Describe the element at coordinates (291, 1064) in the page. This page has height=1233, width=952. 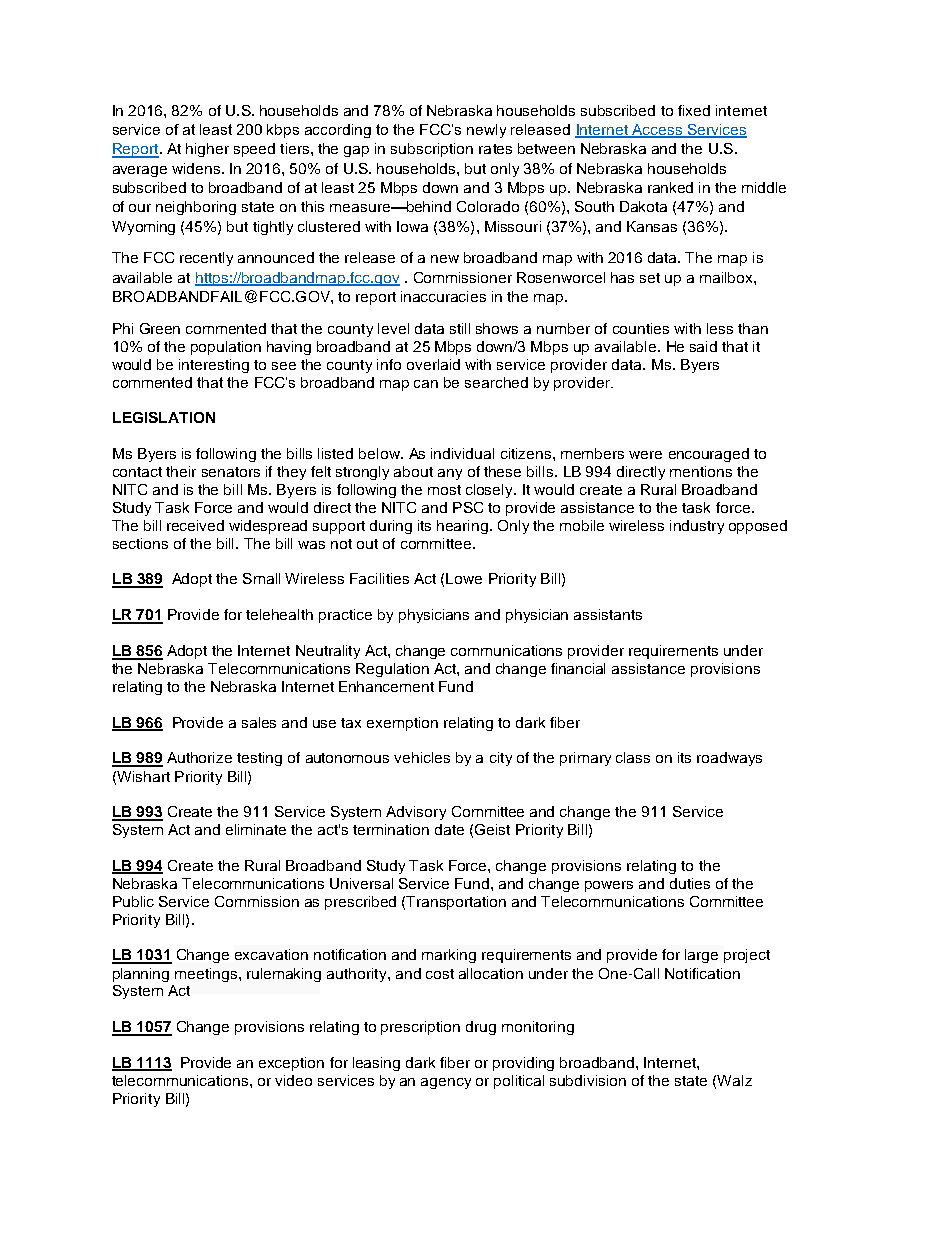
I see `exception` at that location.
